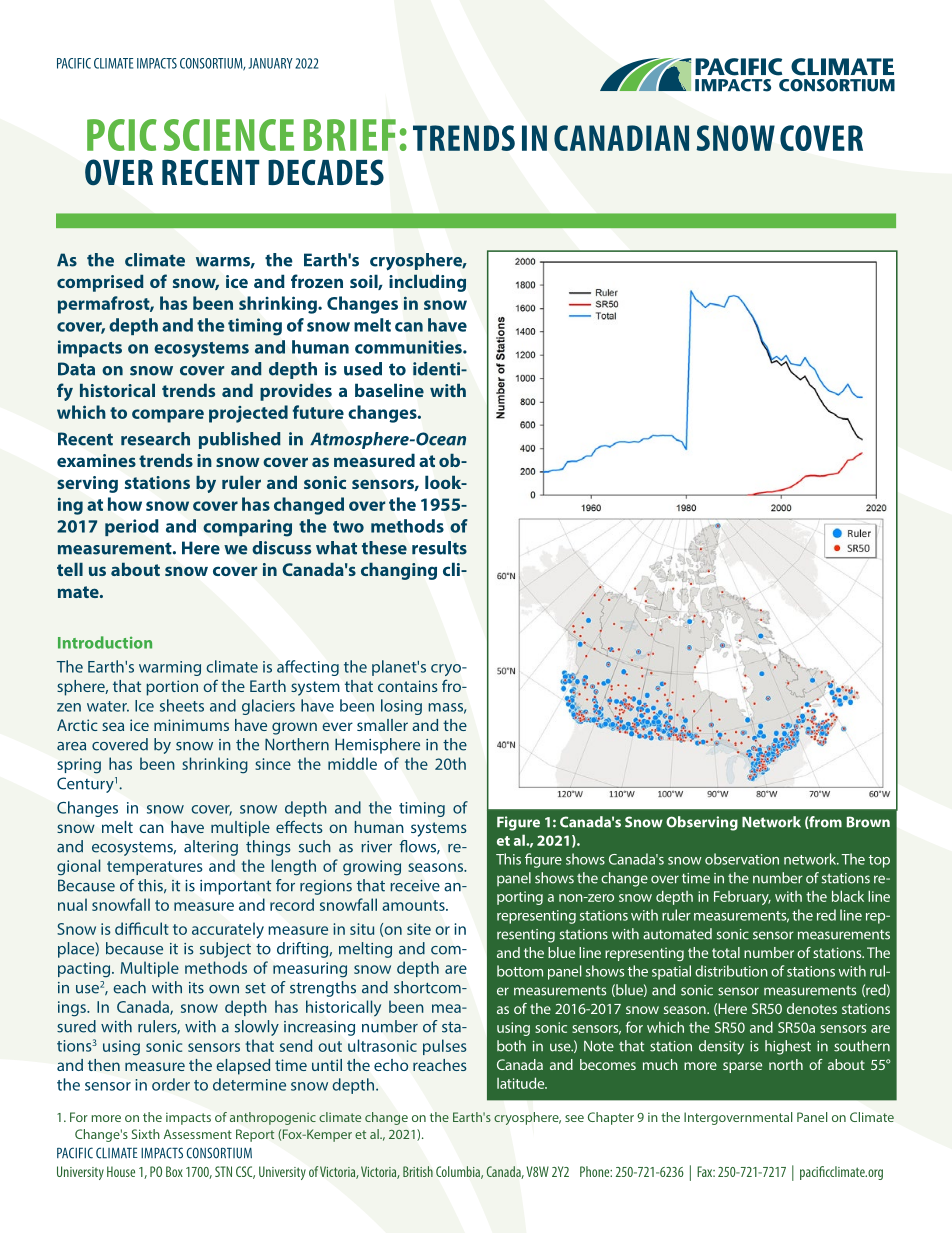 The height and width of the image is (1233, 952). I want to click on altering, so click(211, 848).
